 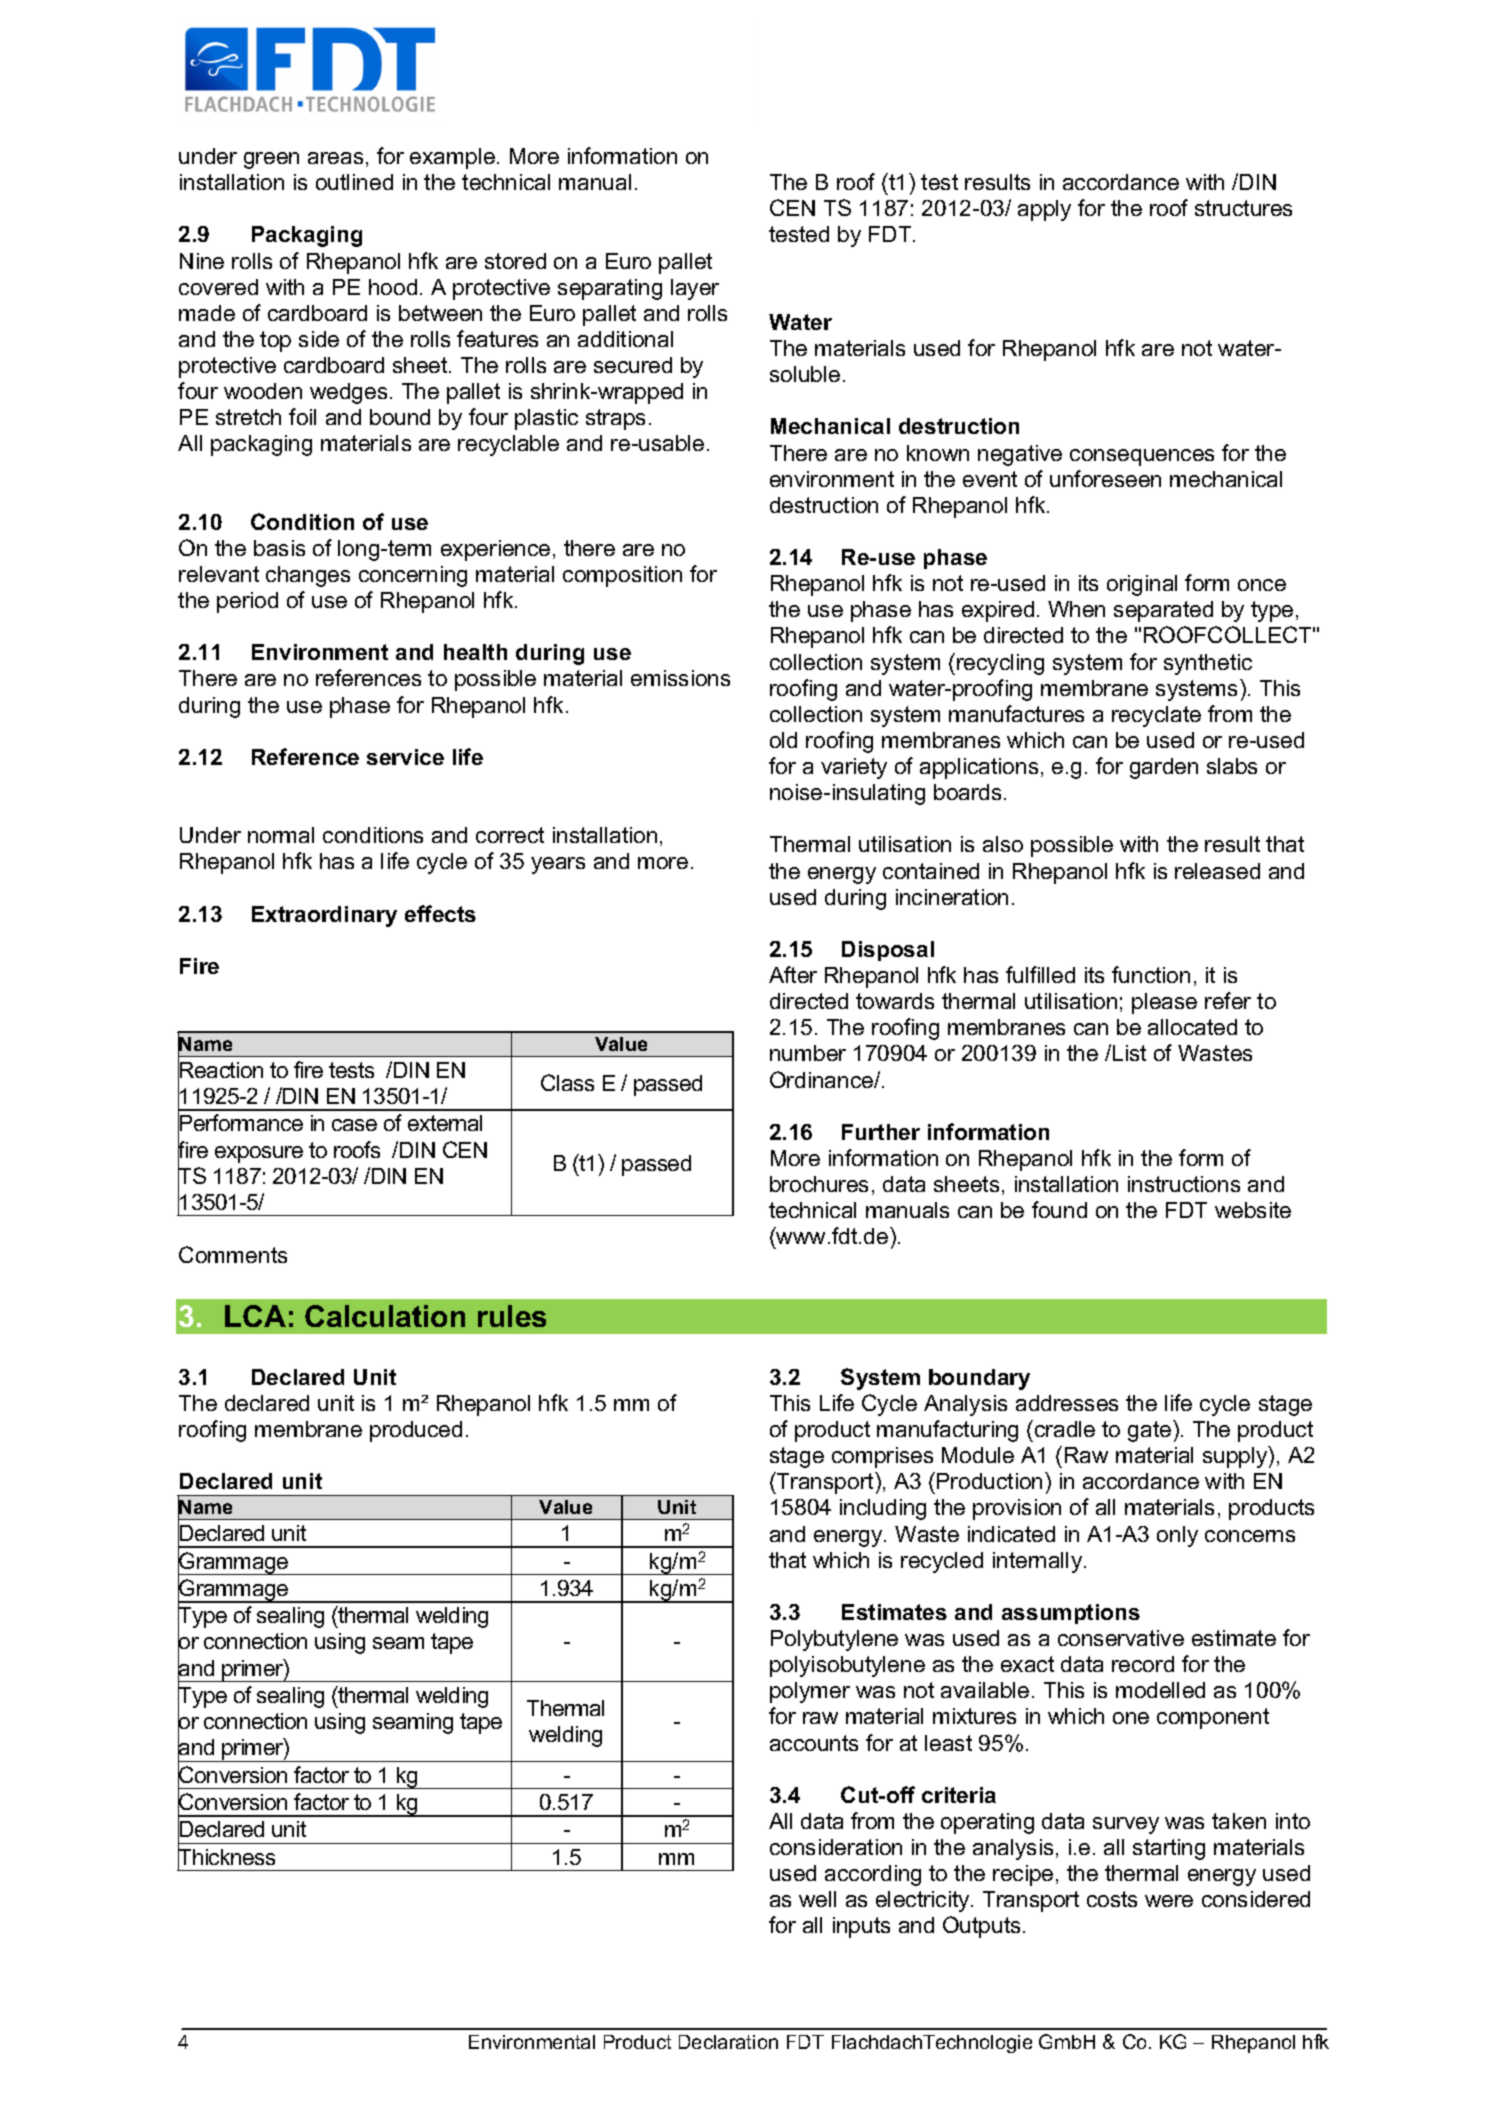 I want to click on changes, so click(x=308, y=576).
